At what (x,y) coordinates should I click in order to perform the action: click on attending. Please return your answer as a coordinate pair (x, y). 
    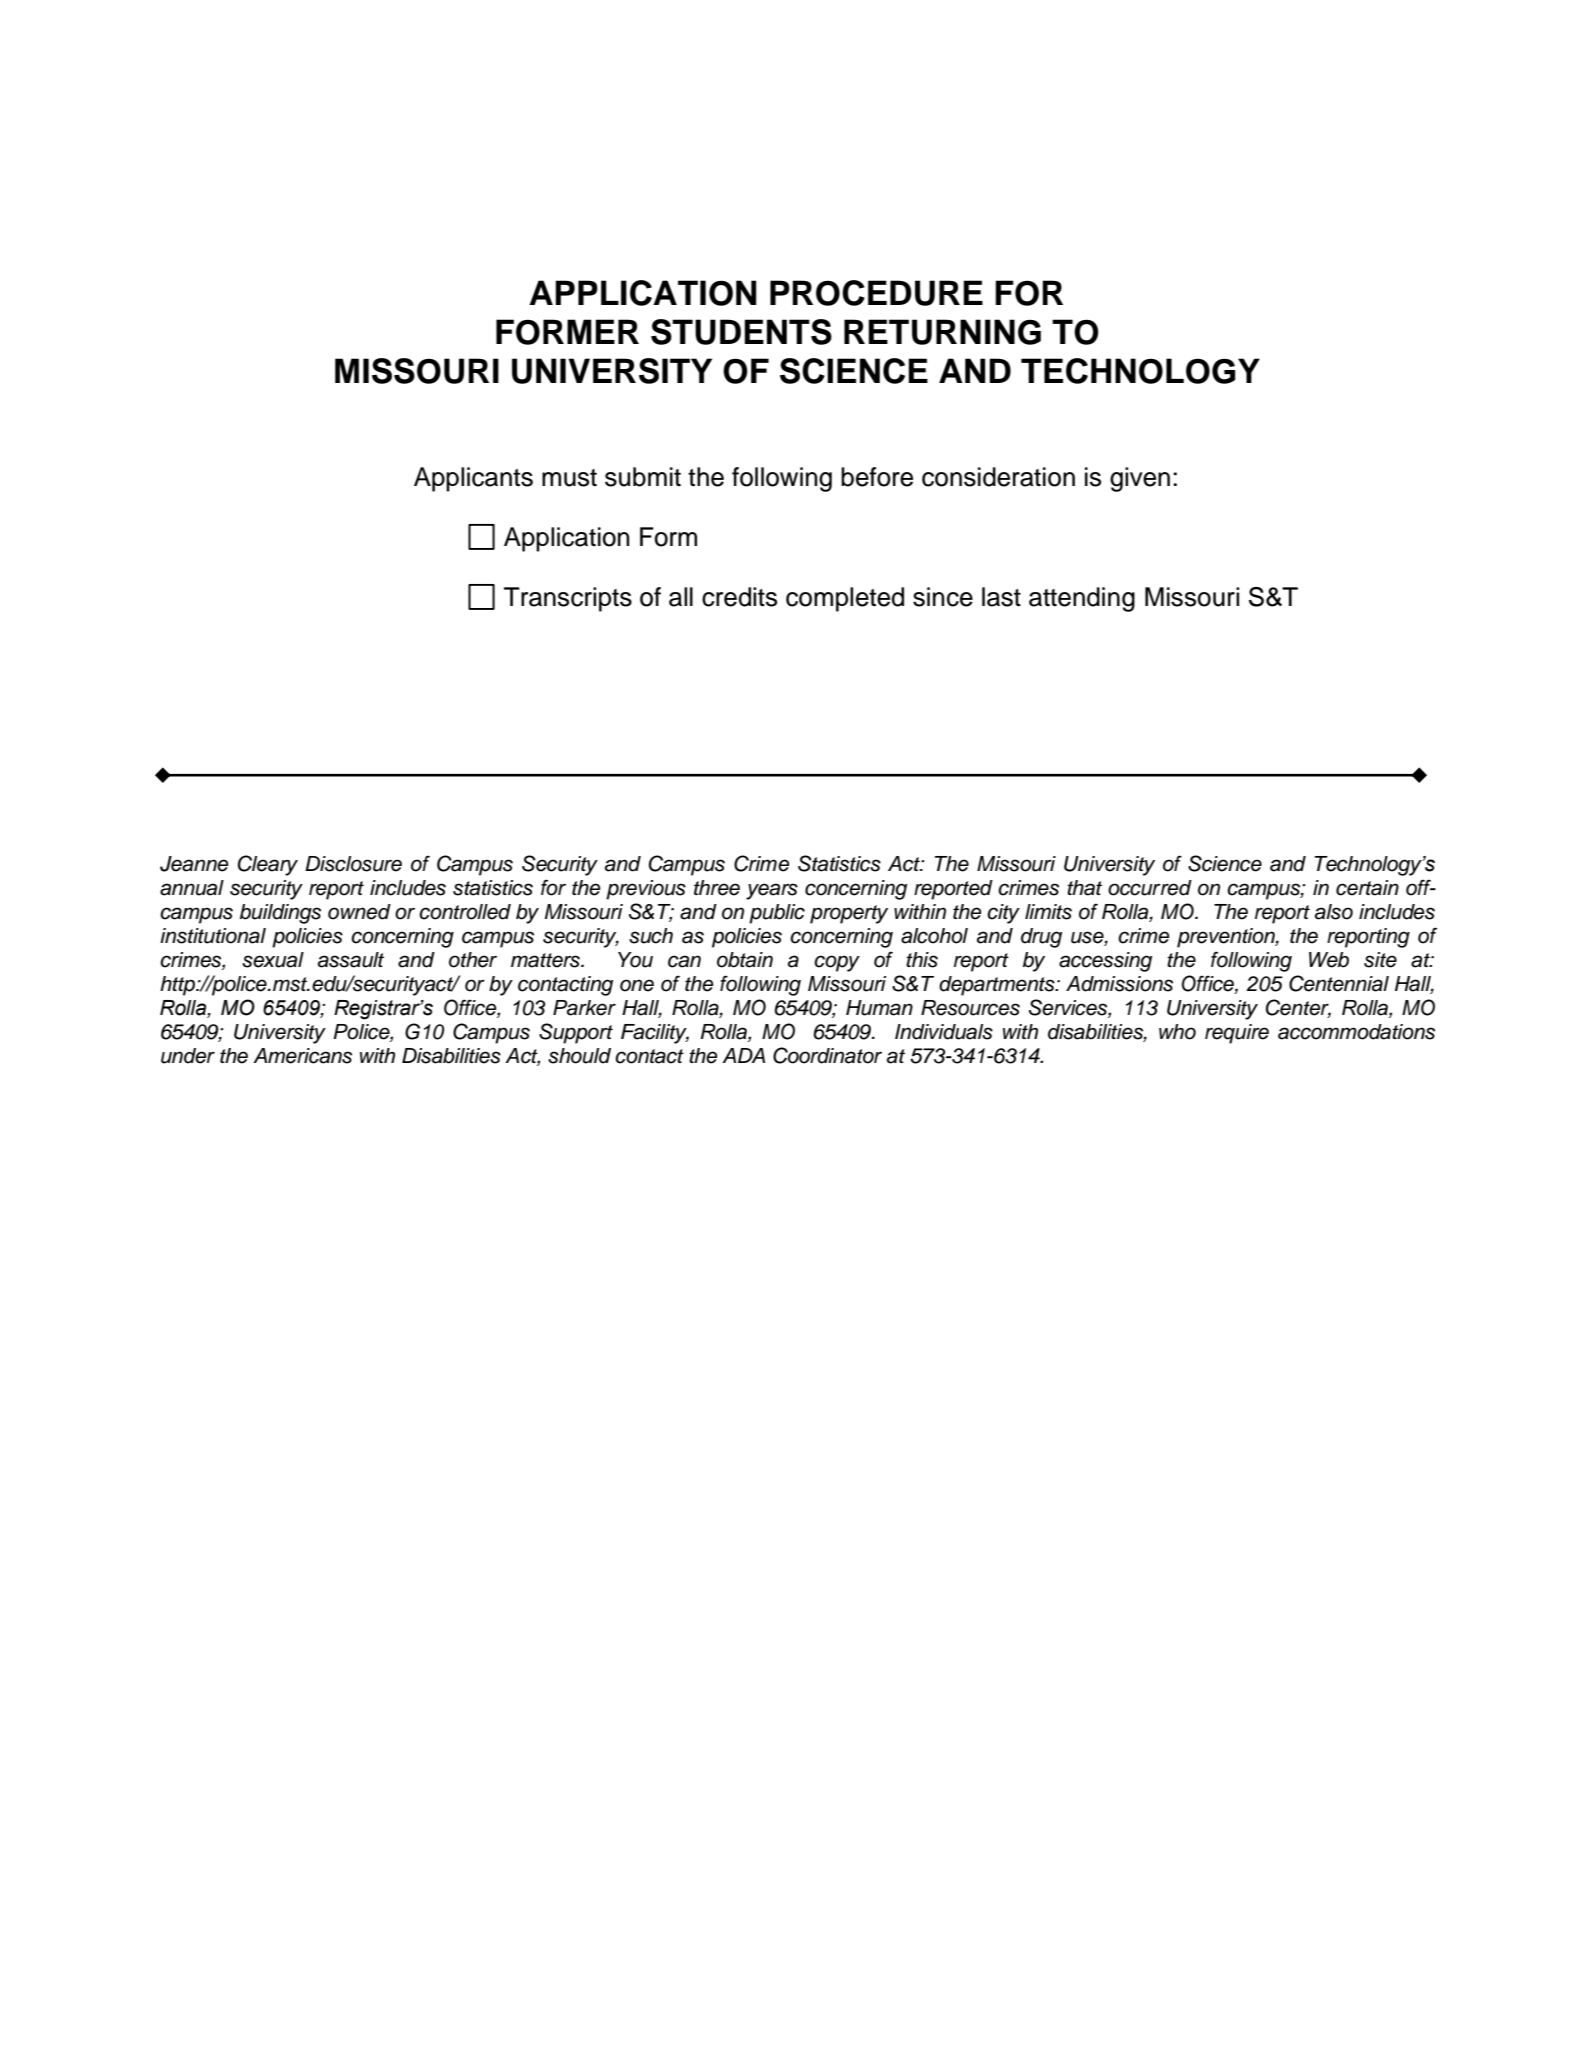
    Looking at the image, I should click on (1082, 599).
